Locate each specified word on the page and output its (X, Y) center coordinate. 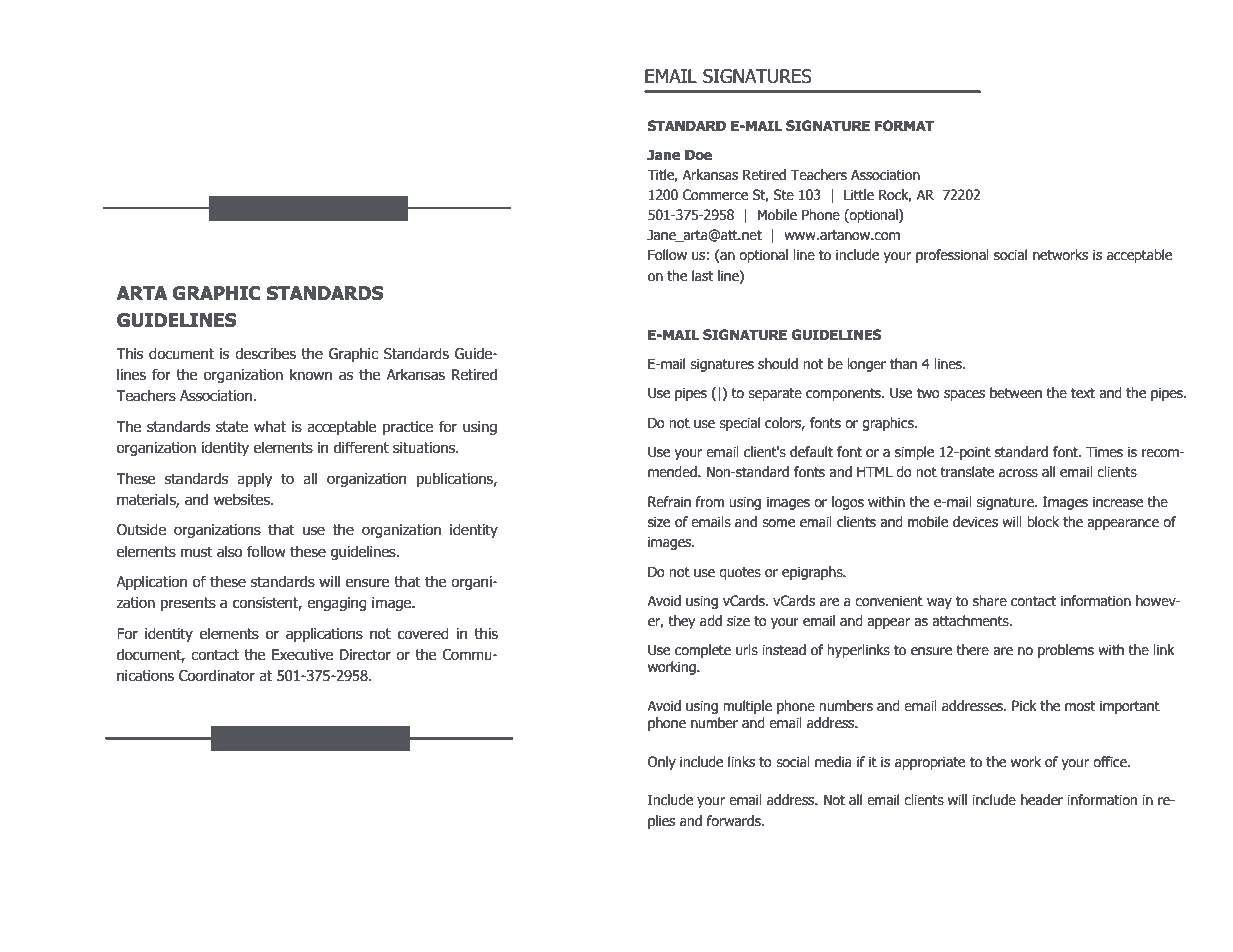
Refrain (669, 502)
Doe (698, 155)
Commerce (715, 195)
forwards (735, 821)
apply (255, 479)
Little (859, 195)
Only (662, 763)
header (1042, 800)
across (1018, 473)
